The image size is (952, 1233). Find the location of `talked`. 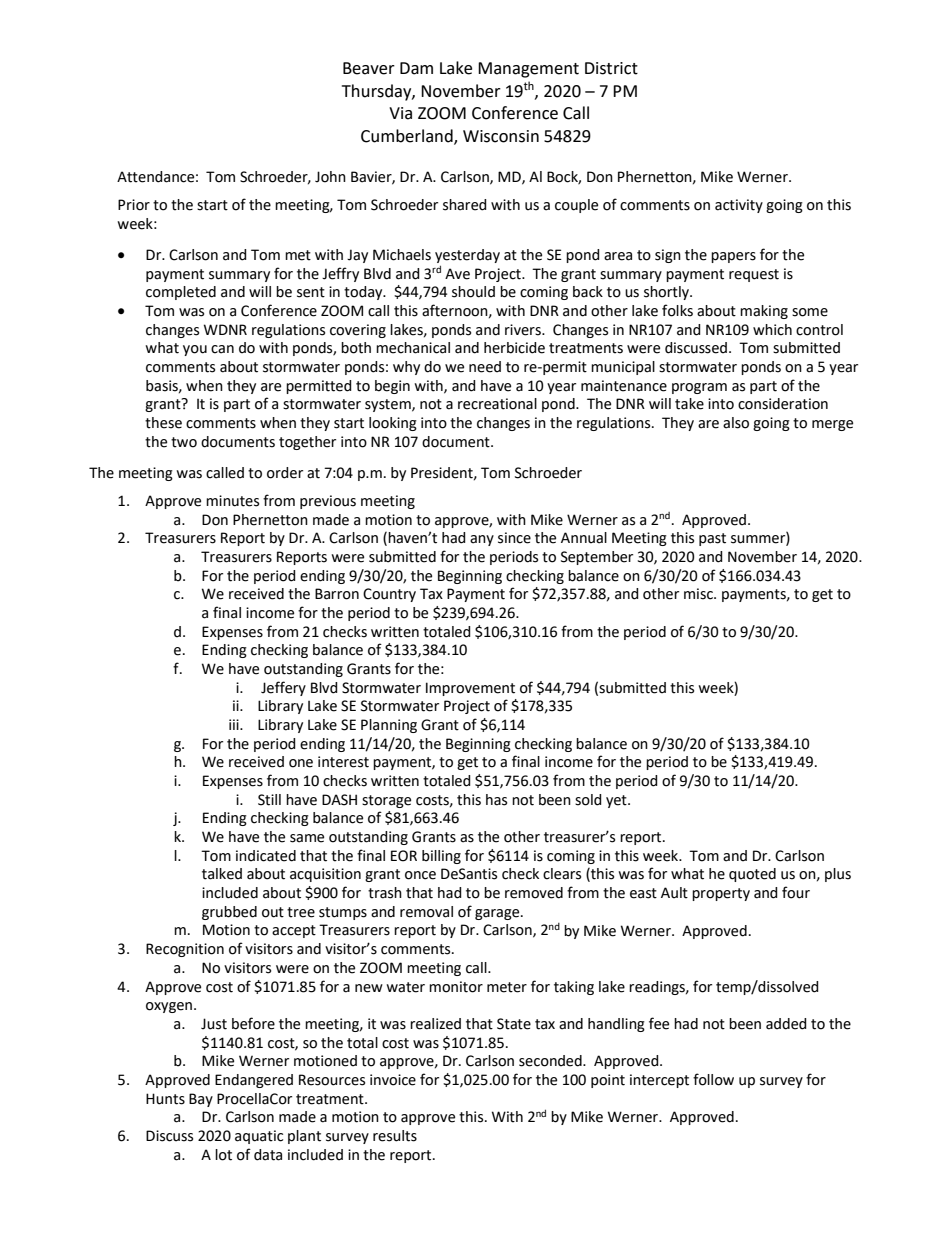

talked is located at coordinates (222, 874).
